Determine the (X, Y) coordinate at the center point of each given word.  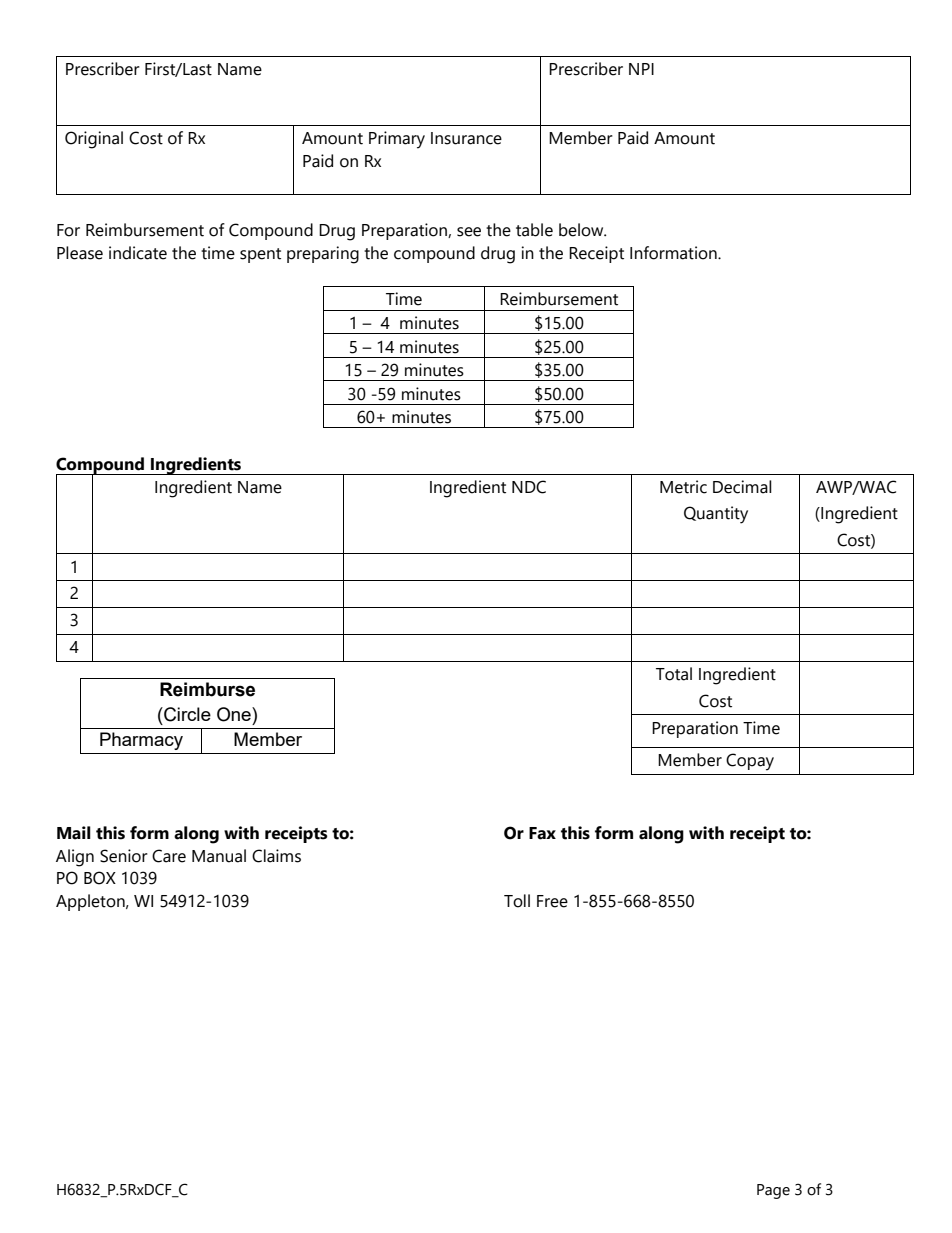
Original (94, 140)
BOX (100, 878)
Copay (750, 762)
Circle (186, 714)
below (582, 230)
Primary (397, 140)
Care (169, 856)
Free (552, 901)
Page (773, 1191)
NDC (529, 487)
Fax (542, 833)
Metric (683, 487)
